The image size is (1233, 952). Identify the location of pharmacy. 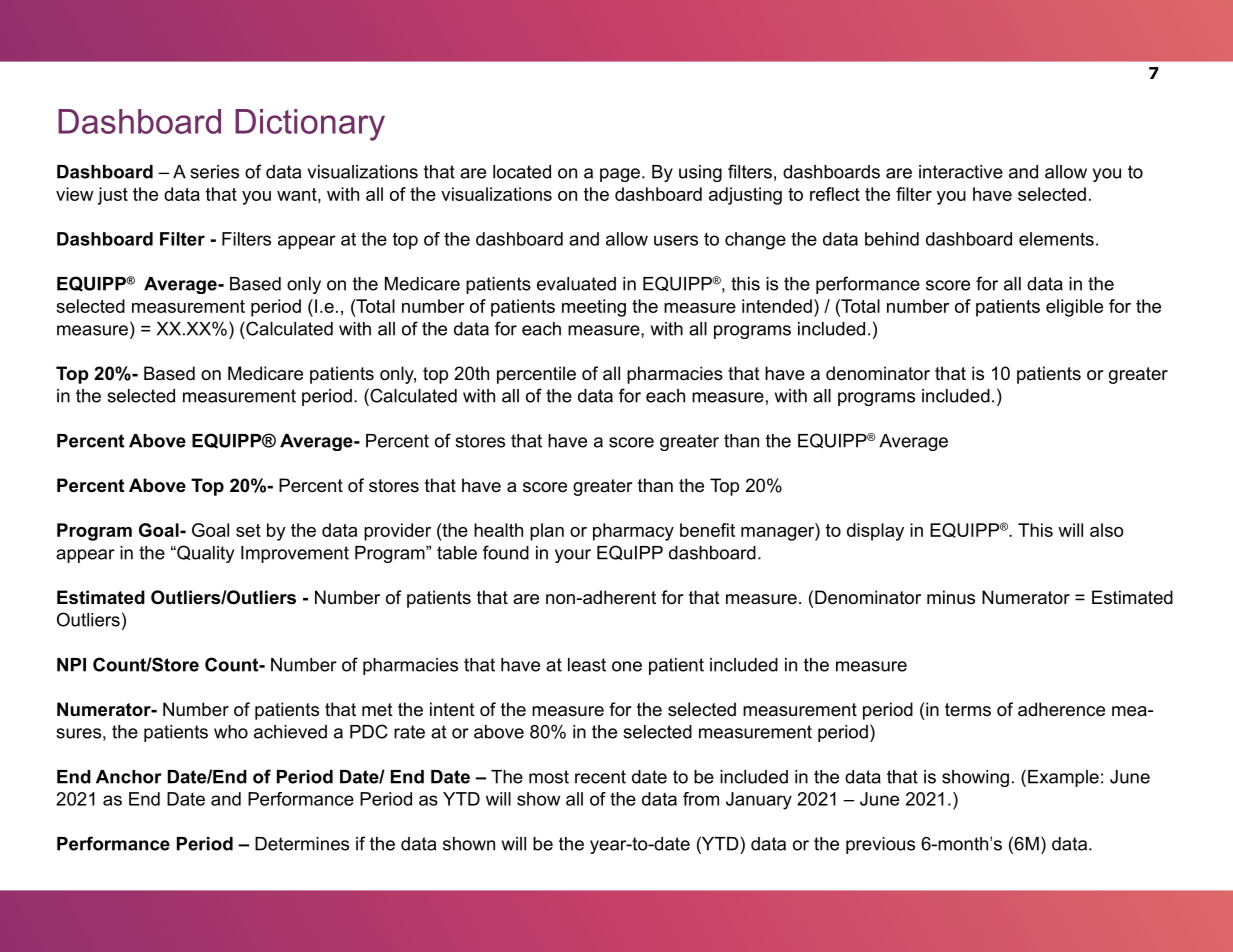
(633, 532).
